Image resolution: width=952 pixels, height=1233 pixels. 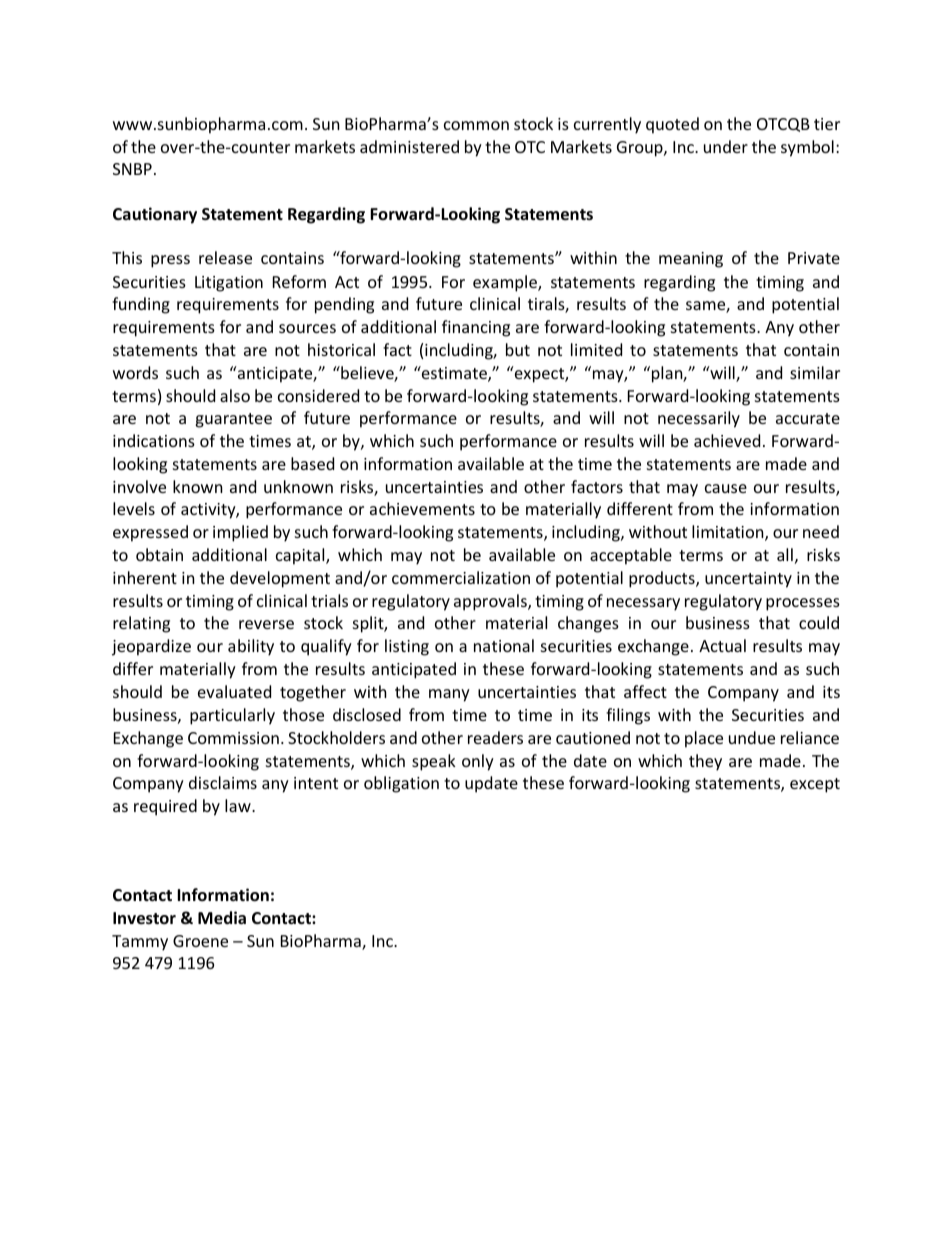 I want to click on achievements, so click(x=422, y=508).
